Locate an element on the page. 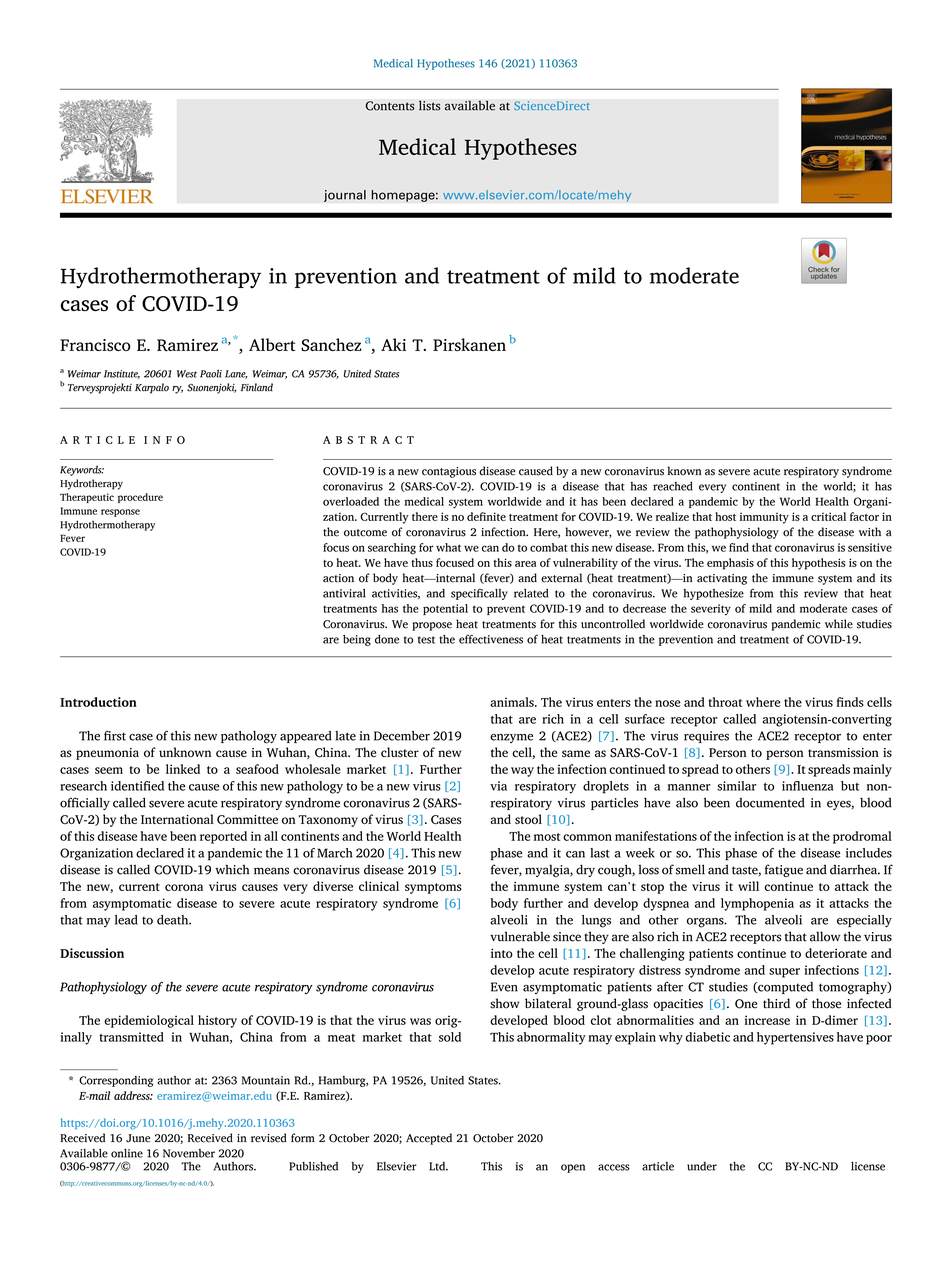 The image size is (952, 1270). lists is located at coordinates (430, 105).
